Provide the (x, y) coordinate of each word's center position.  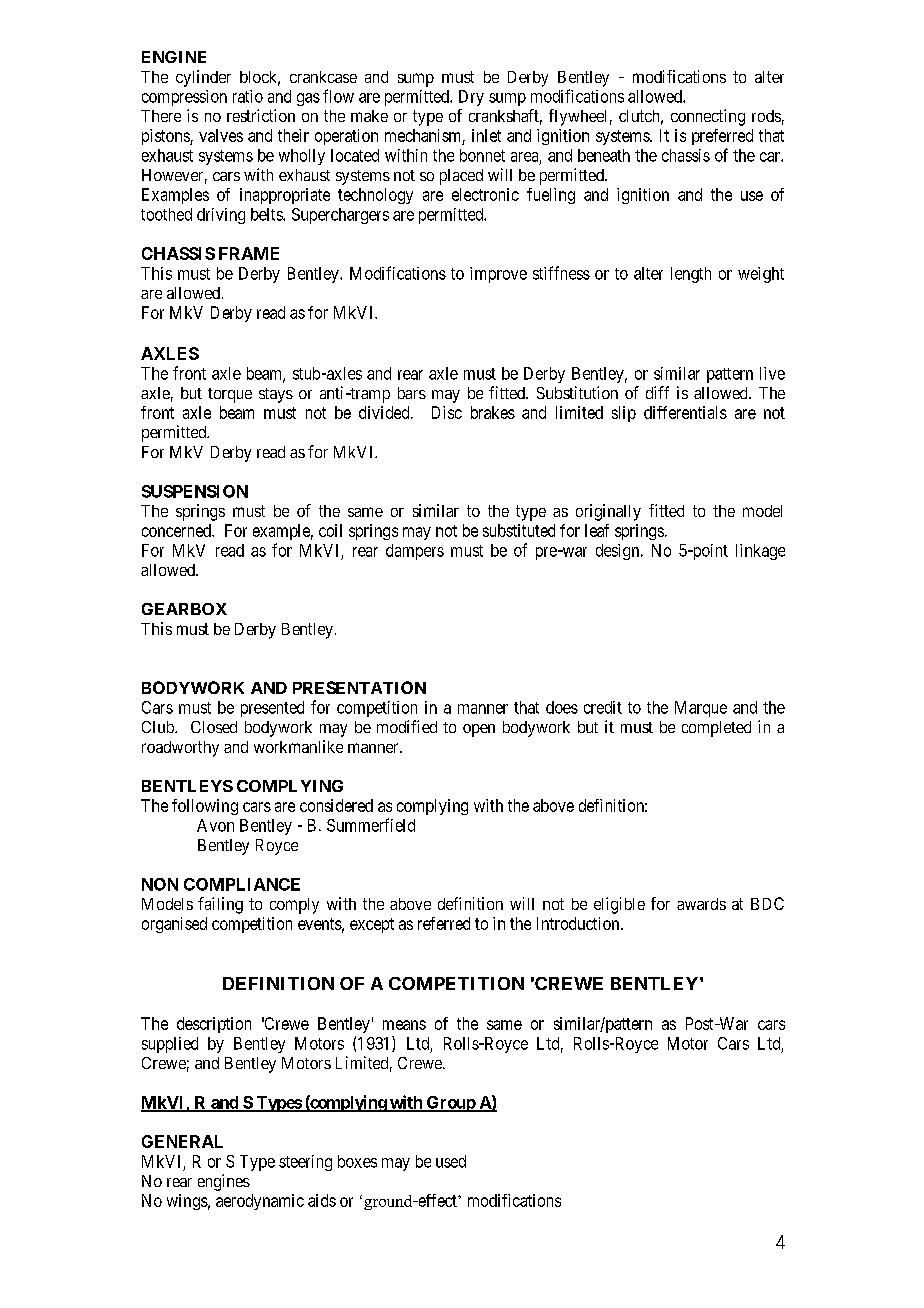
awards (701, 904)
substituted (519, 530)
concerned (177, 530)
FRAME (249, 253)
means (404, 1025)
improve (498, 275)
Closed (214, 727)
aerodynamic (260, 1202)
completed (716, 729)
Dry (471, 98)
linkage (760, 552)
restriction (261, 115)
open (479, 730)
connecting (708, 117)
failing (220, 905)
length (691, 275)
